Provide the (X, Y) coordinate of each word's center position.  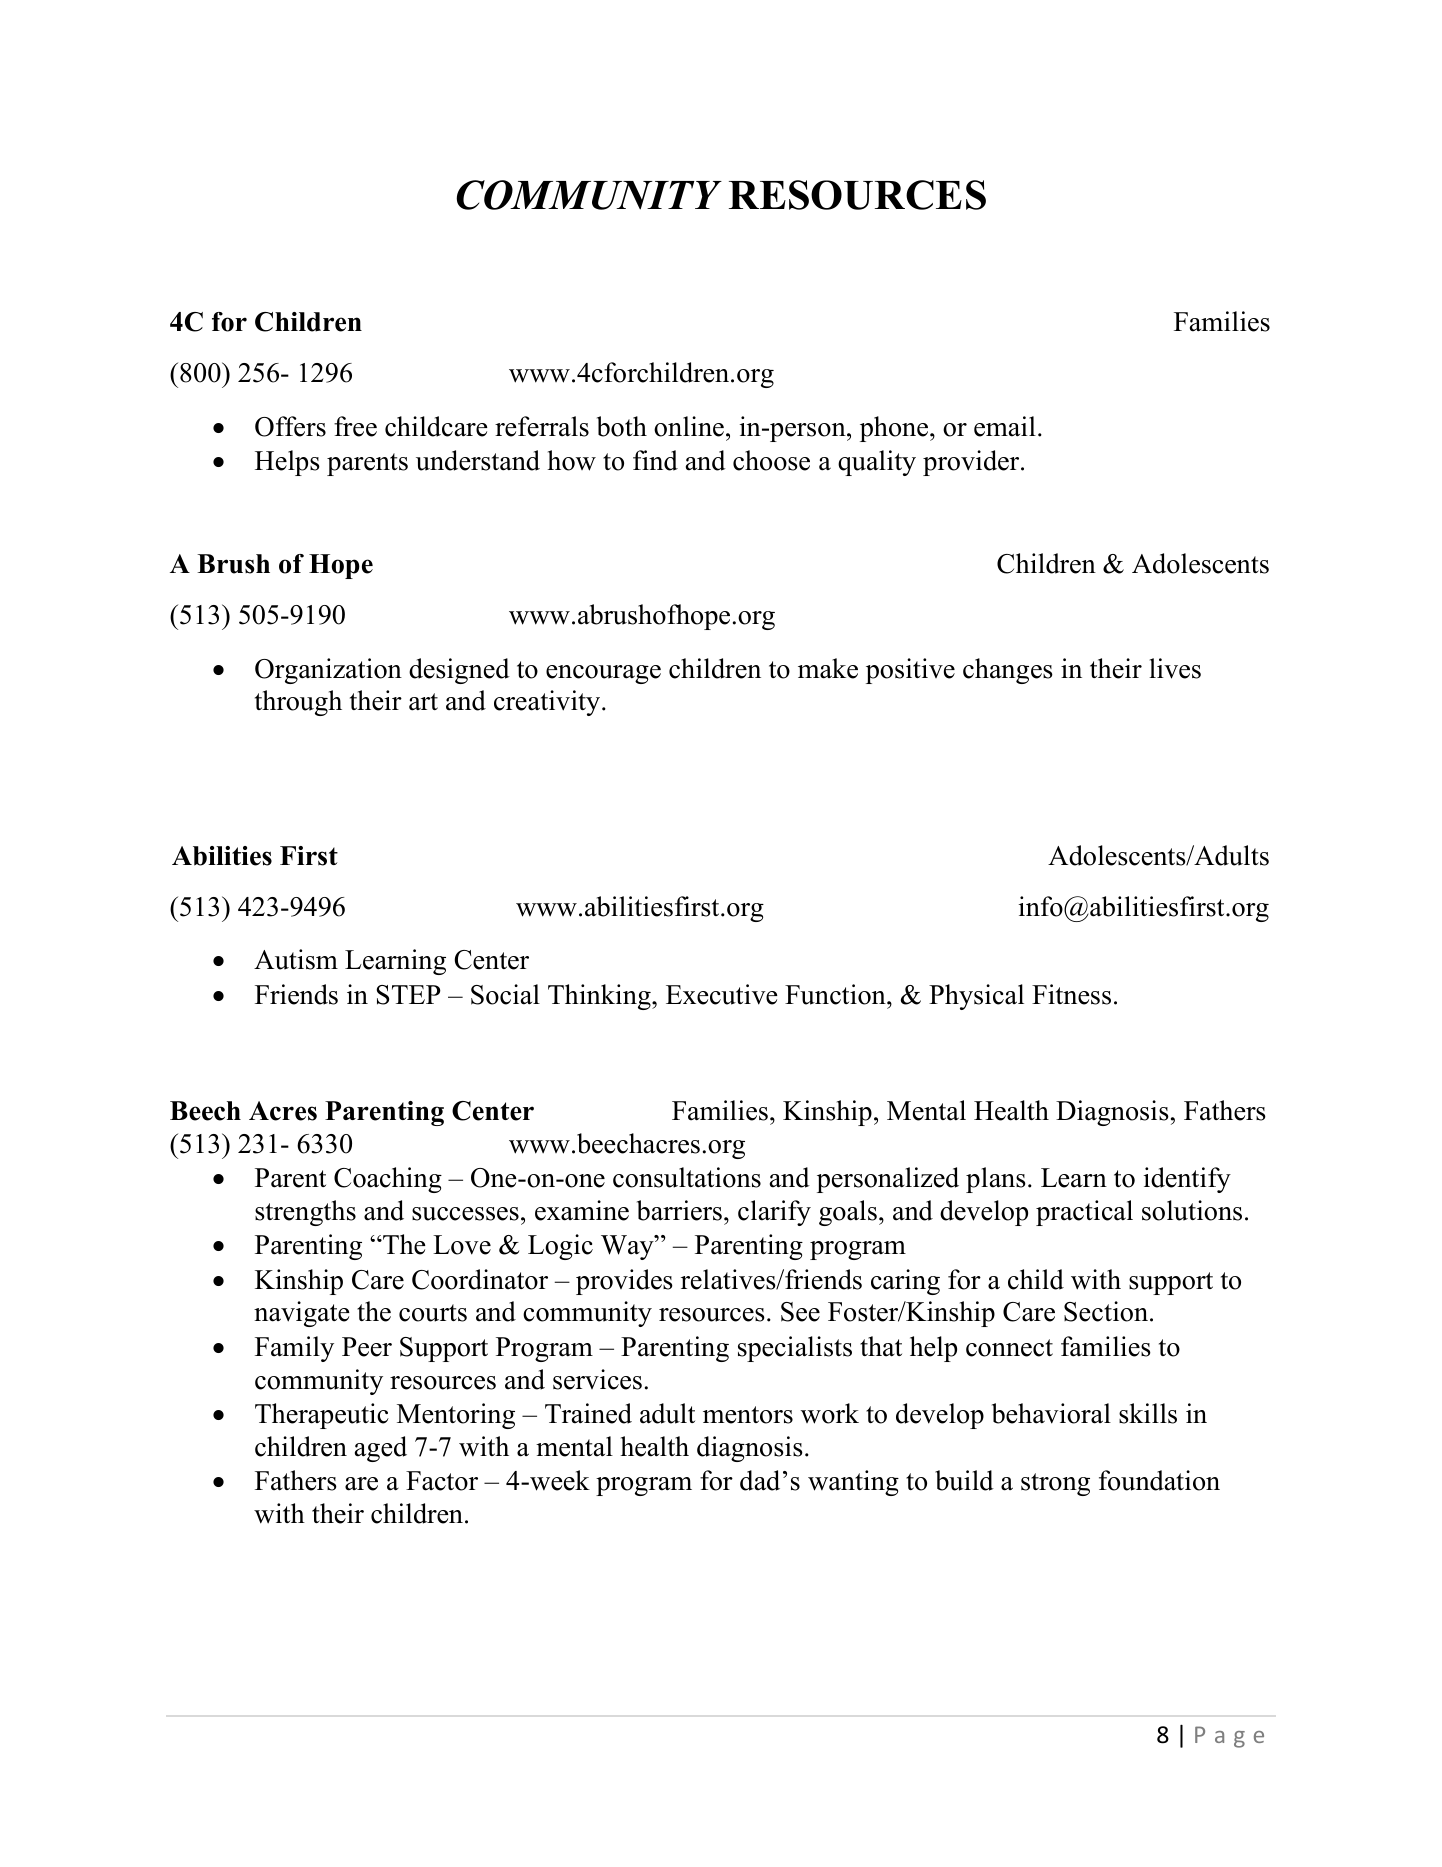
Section (1107, 1311)
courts (433, 1313)
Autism (296, 959)
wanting (853, 1483)
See (800, 1312)
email (1005, 426)
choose (771, 460)
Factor (442, 1481)
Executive (722, 994)
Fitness (1071, 994)
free (355, 426)
